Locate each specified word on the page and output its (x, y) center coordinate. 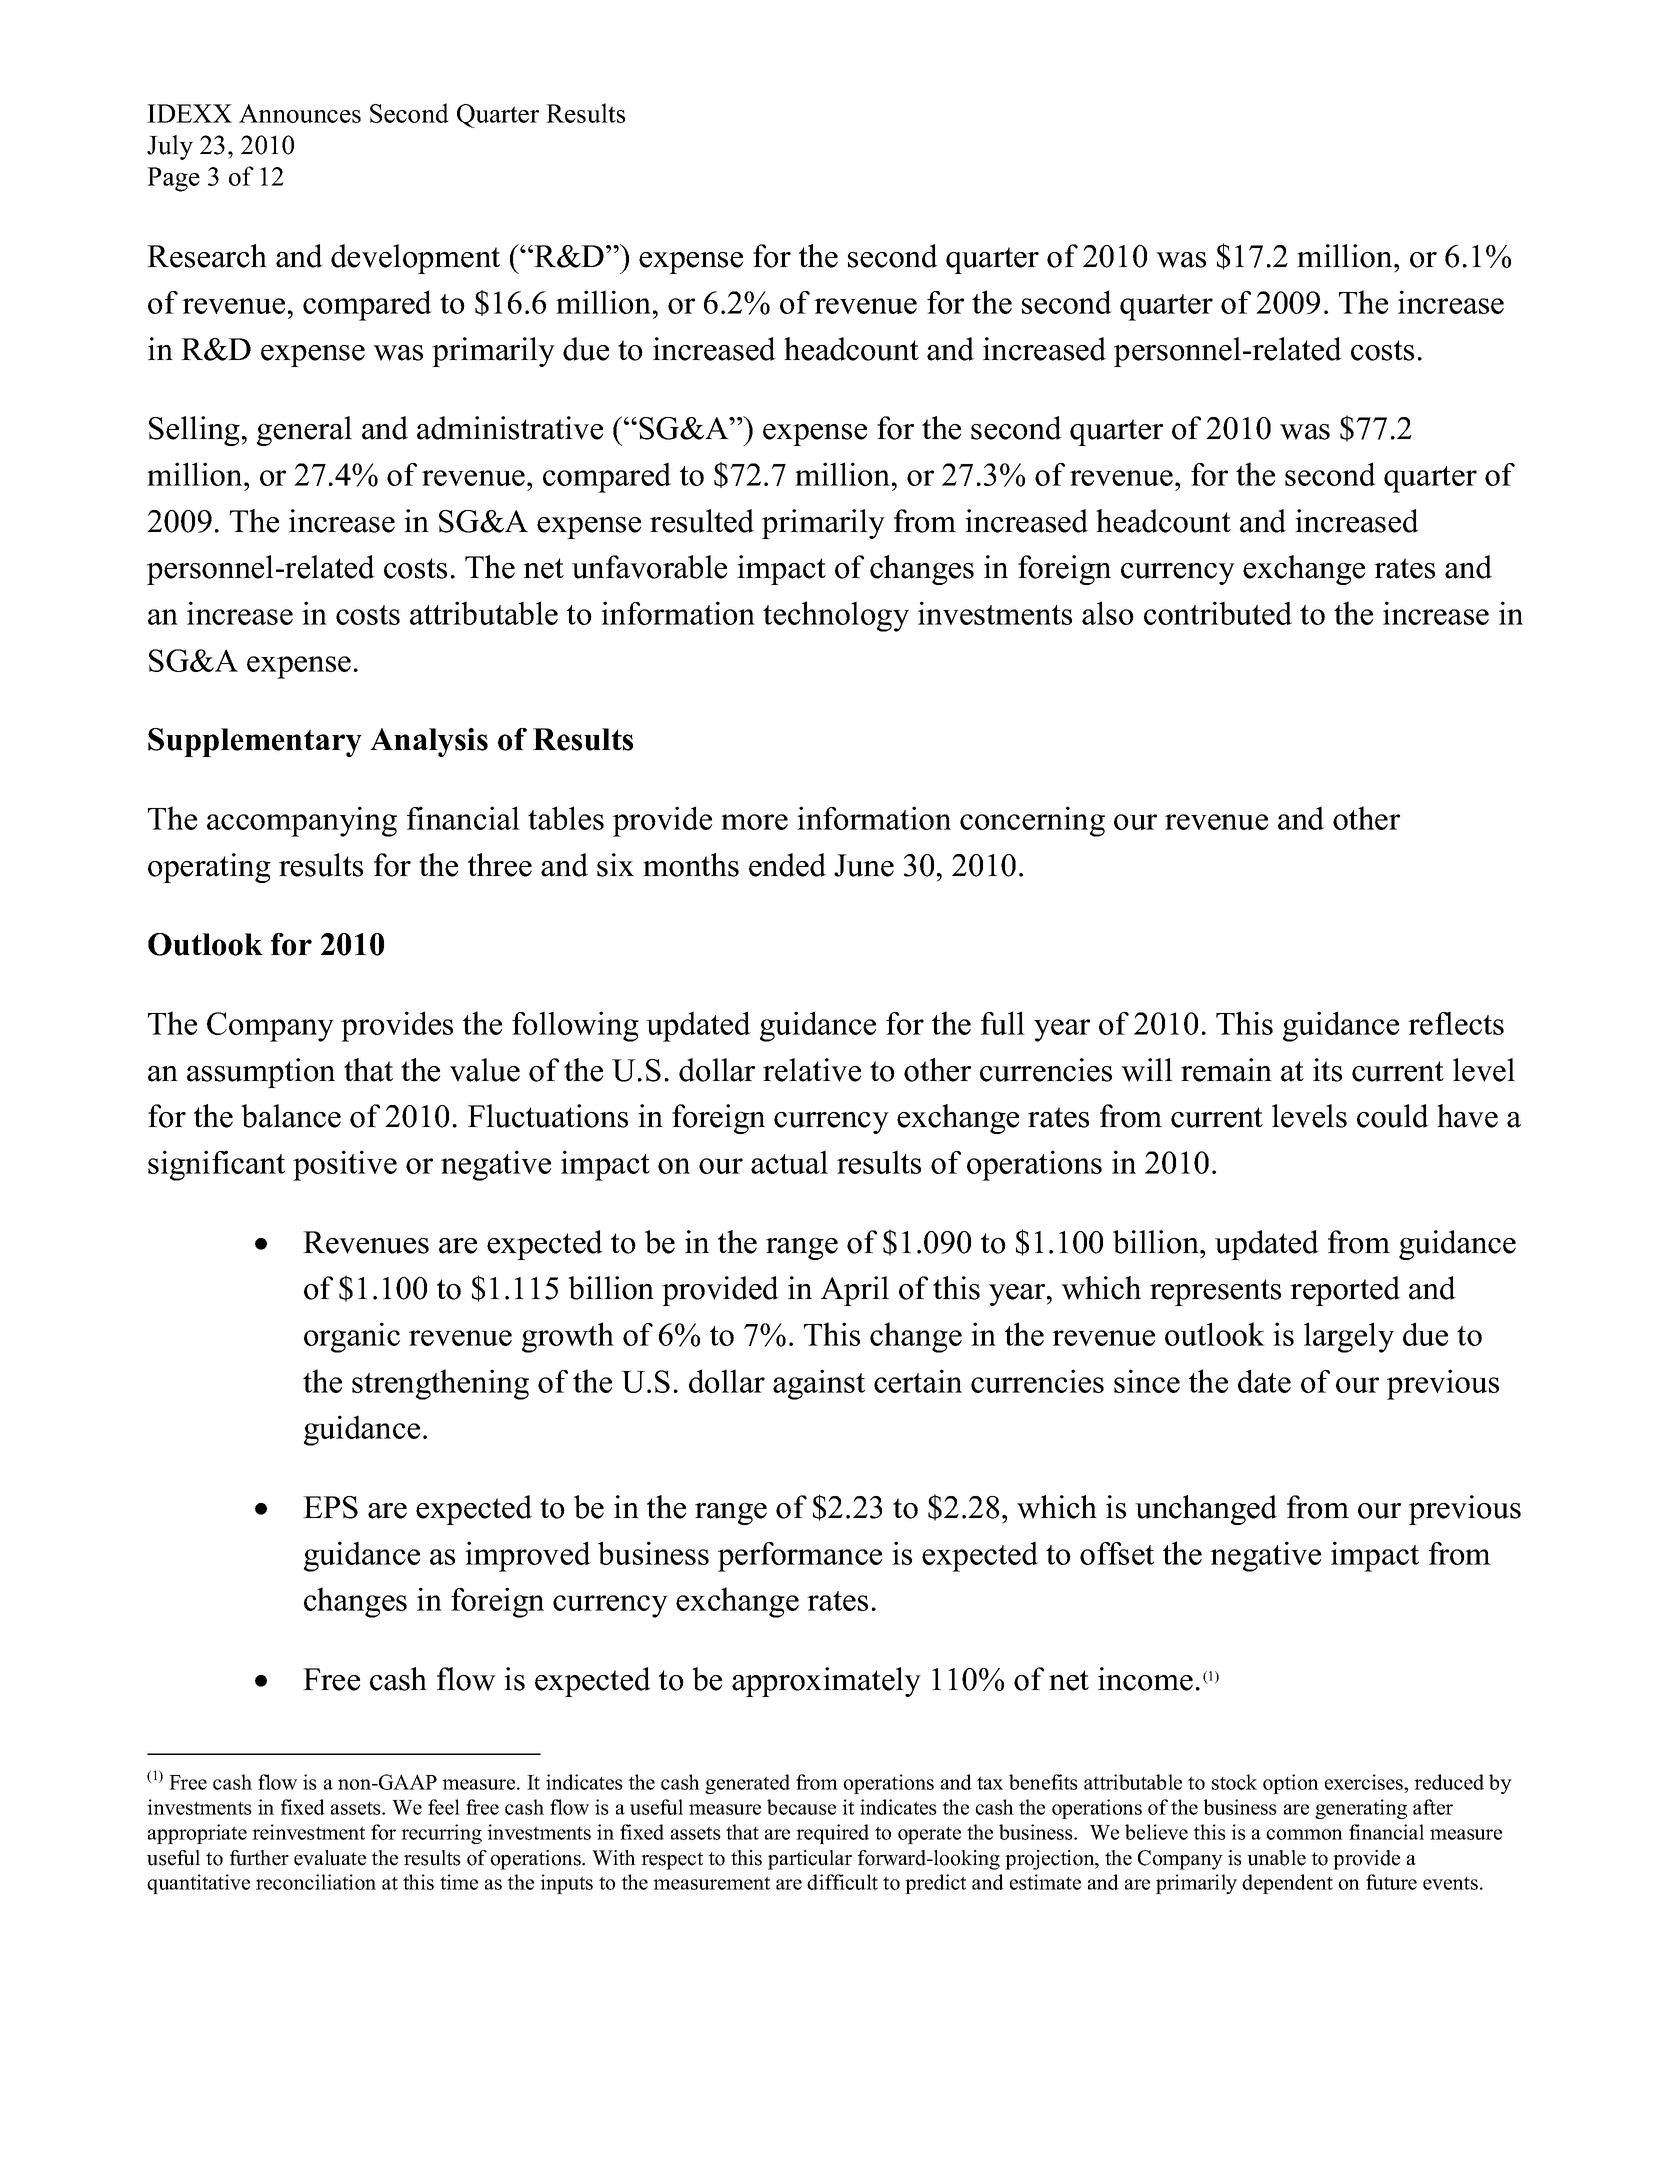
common (1304, 1834)
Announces (300, 113)
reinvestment (308, 1832)
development (415, 259)
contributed (1218, 613)
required (832, 1834)
